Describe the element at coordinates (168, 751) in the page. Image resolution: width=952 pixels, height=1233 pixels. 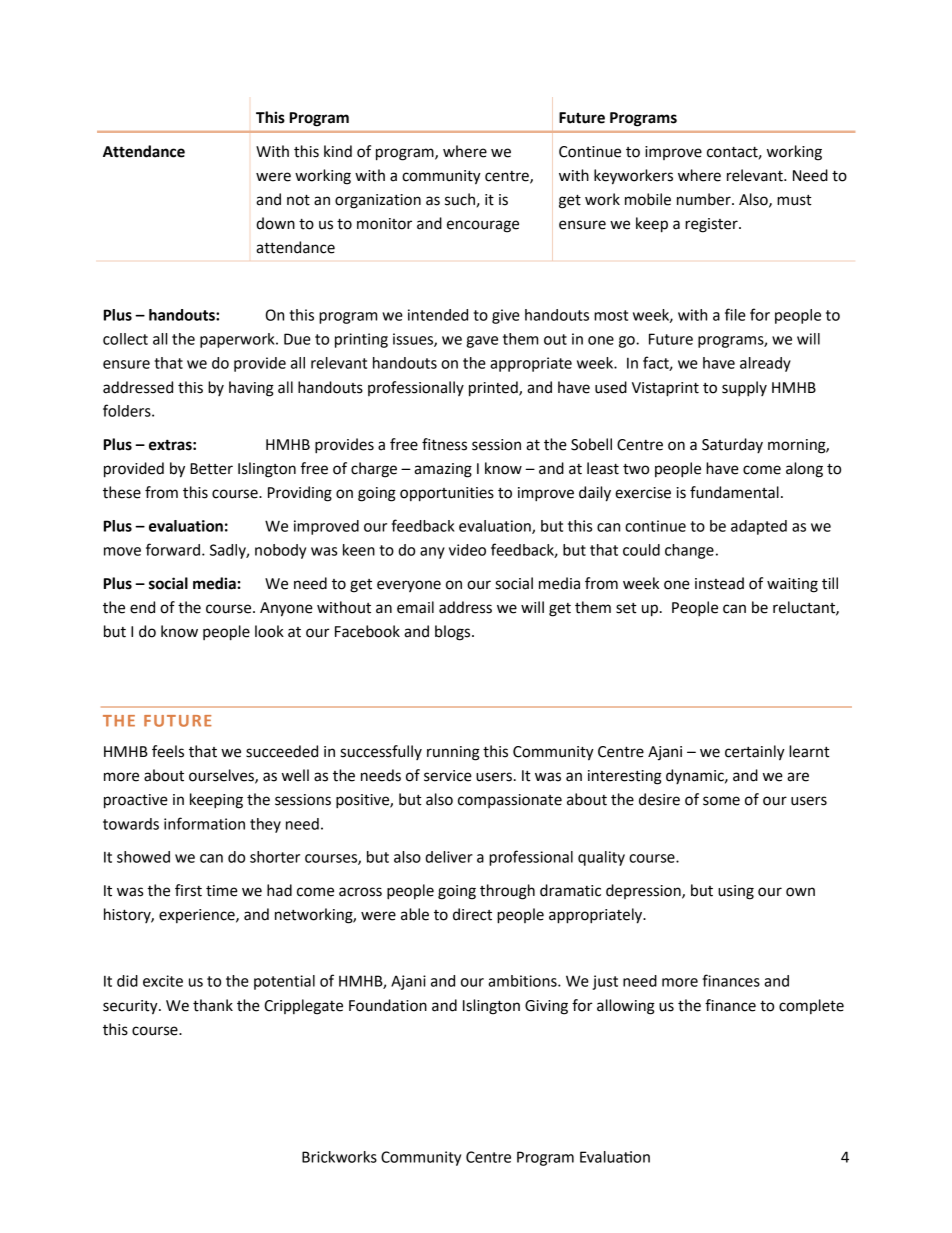
I see `feels` at that location.
